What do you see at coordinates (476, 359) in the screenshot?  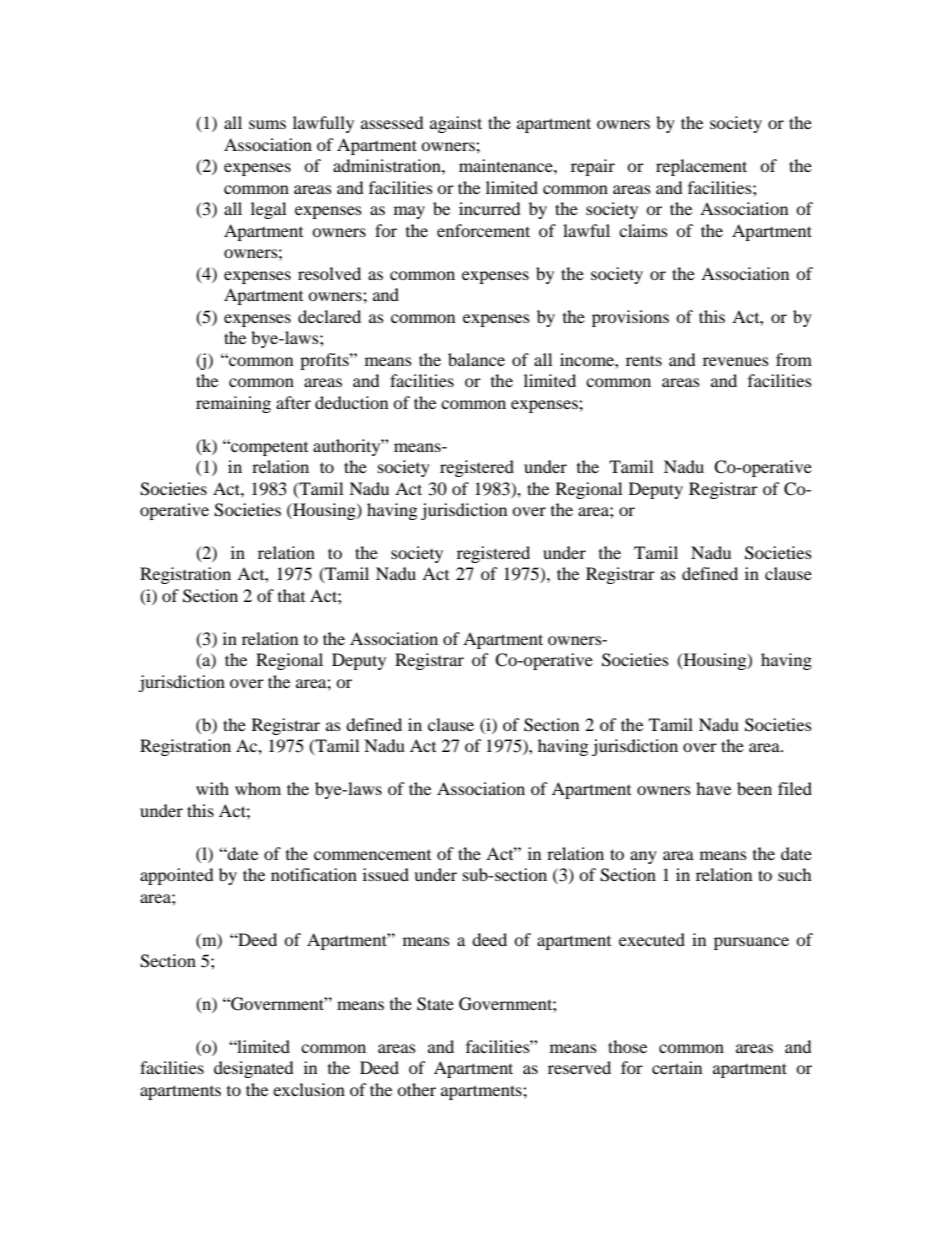 I see `balance` at bounding box center [476, 359].
